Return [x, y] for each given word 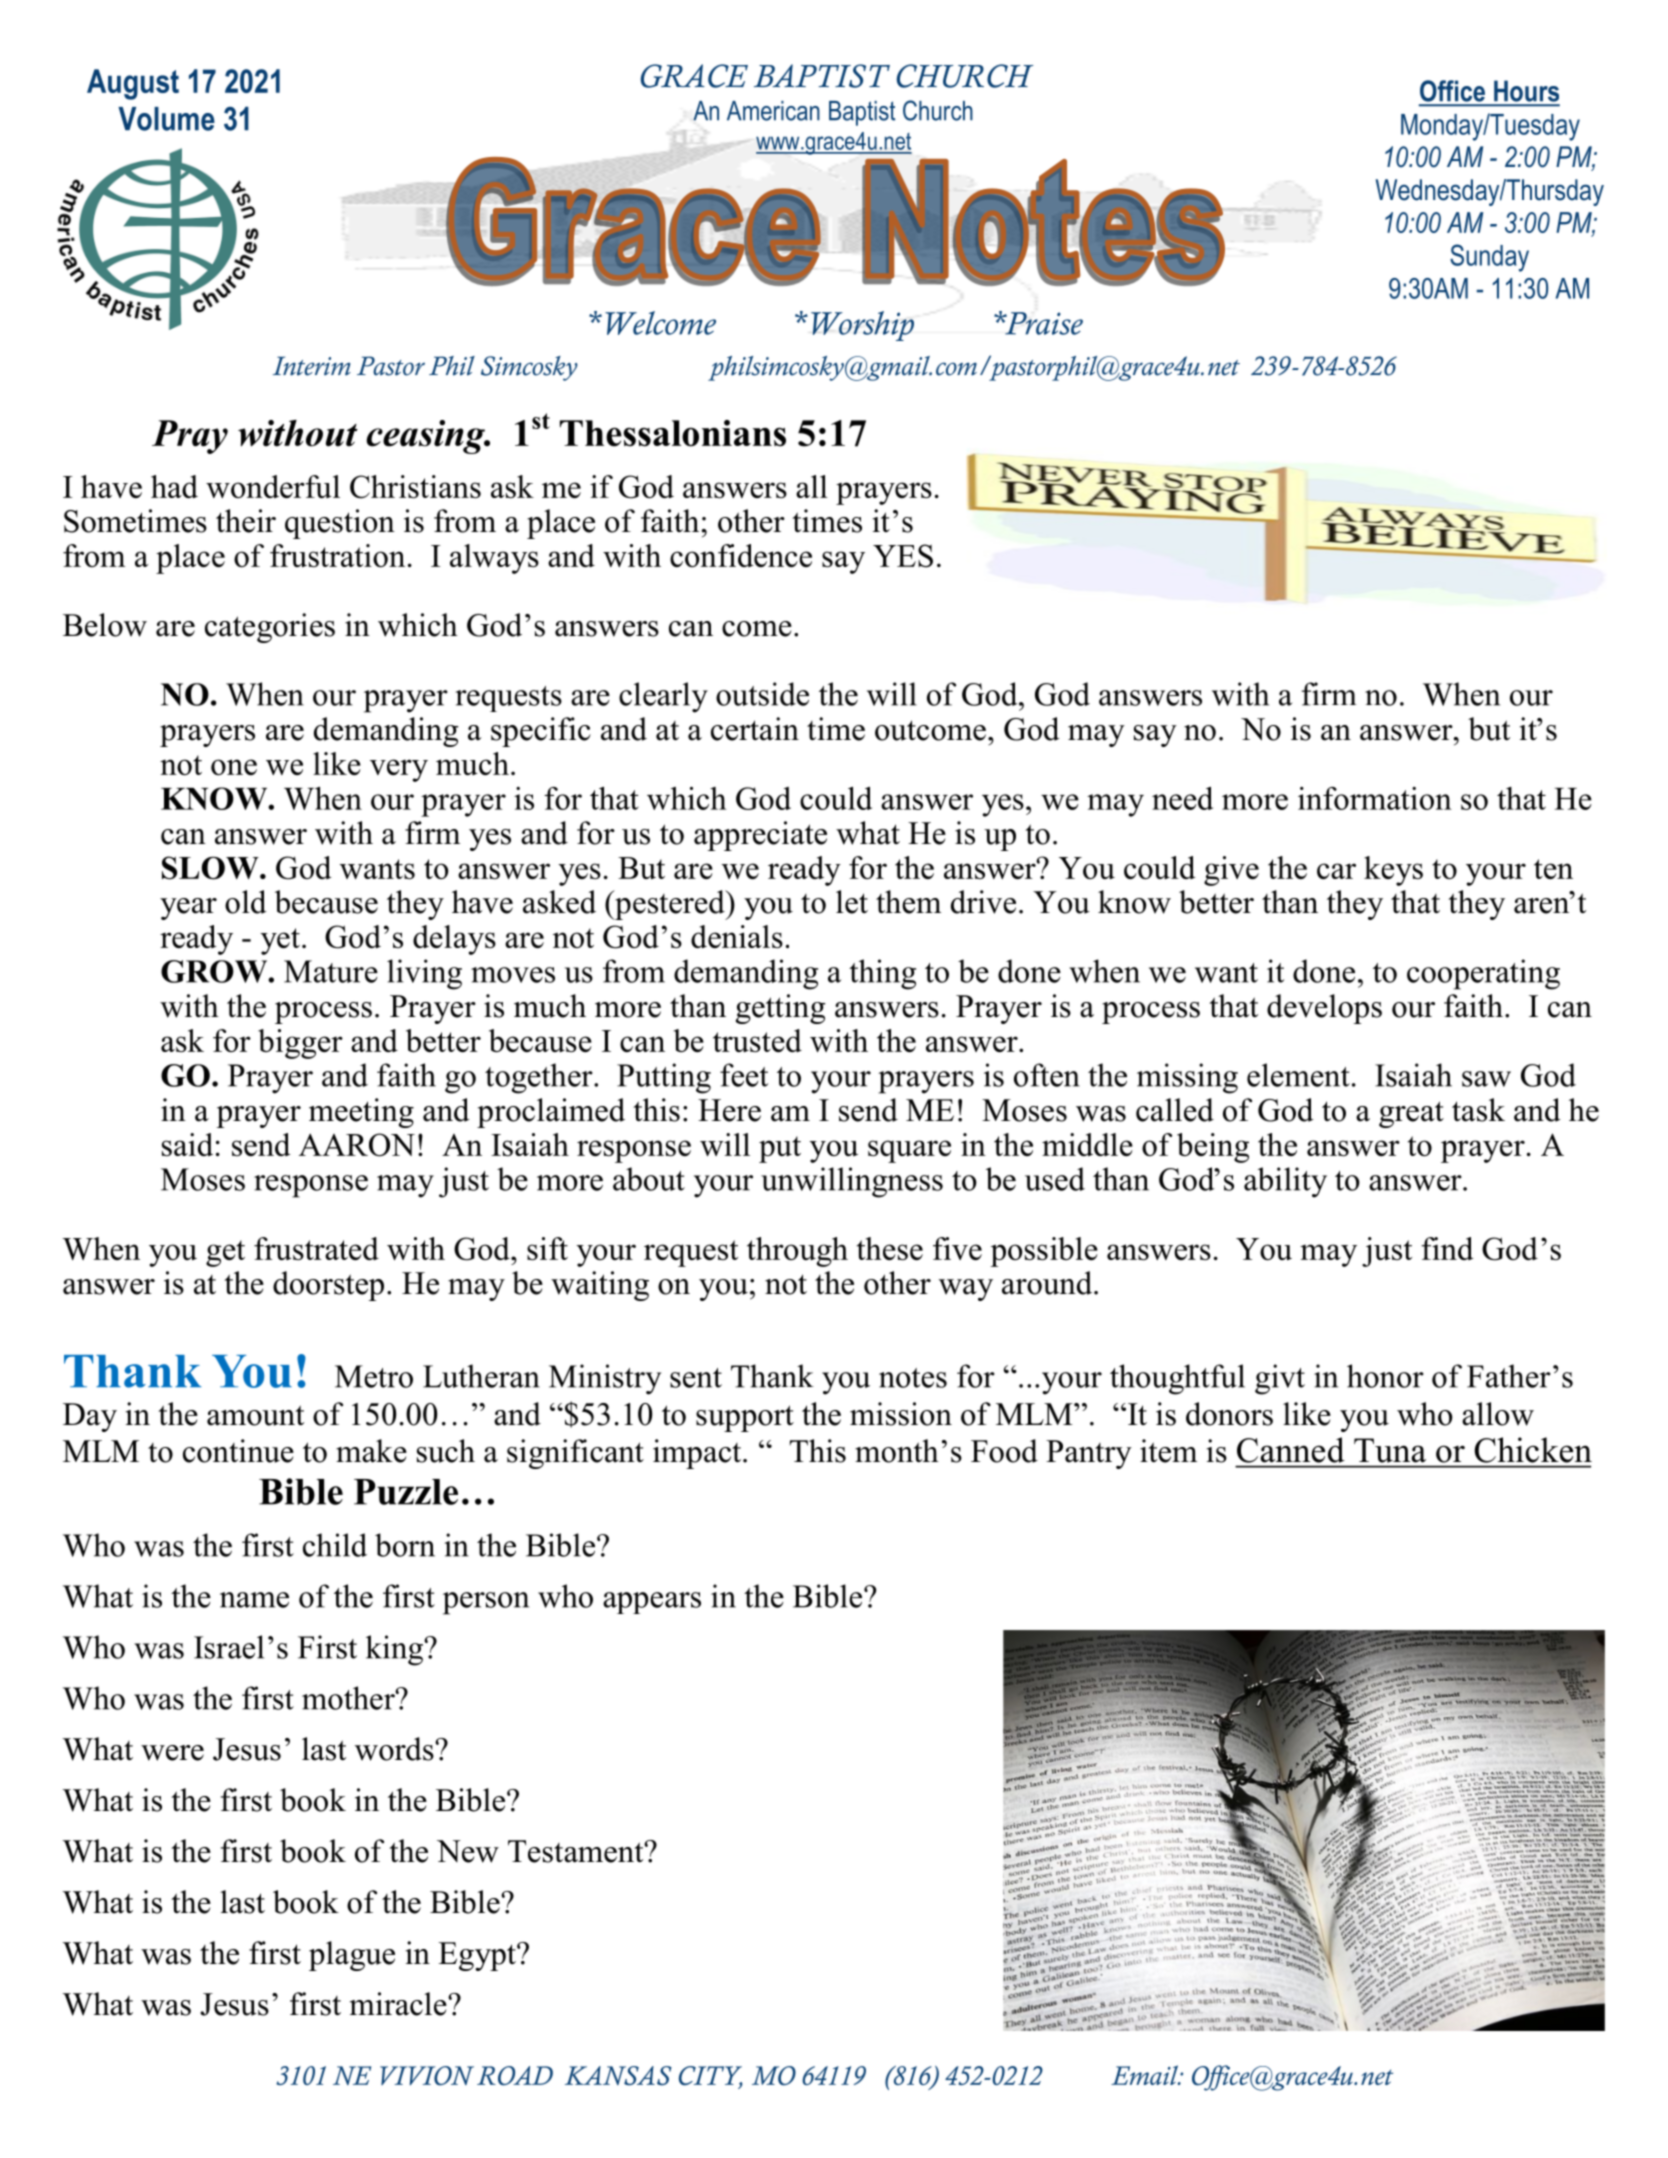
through [797, 1252]
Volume [166, 119]
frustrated [316, 1248]
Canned [1291, 1450]
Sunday [1489, 258]
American [773, 111]
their [246, 521]
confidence [741, 555]
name [254, 1600]
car [1336, 871]
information [1375, 798]
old [246, 902]
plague [352, 1956]
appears [652, 1603]
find [1447, 1248]
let [852, 902]
